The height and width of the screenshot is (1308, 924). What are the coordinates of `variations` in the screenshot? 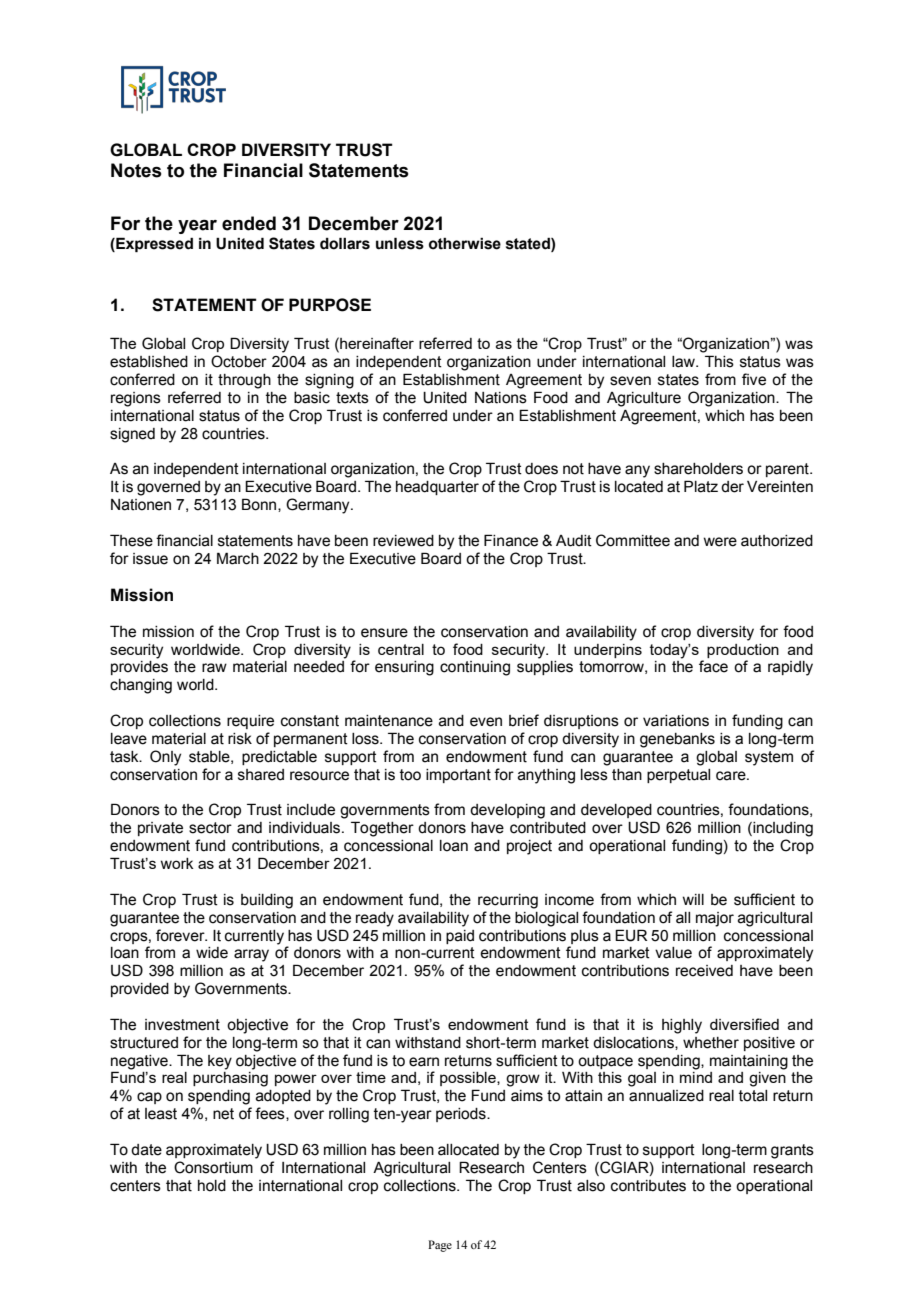 It's located at (676, 721).
